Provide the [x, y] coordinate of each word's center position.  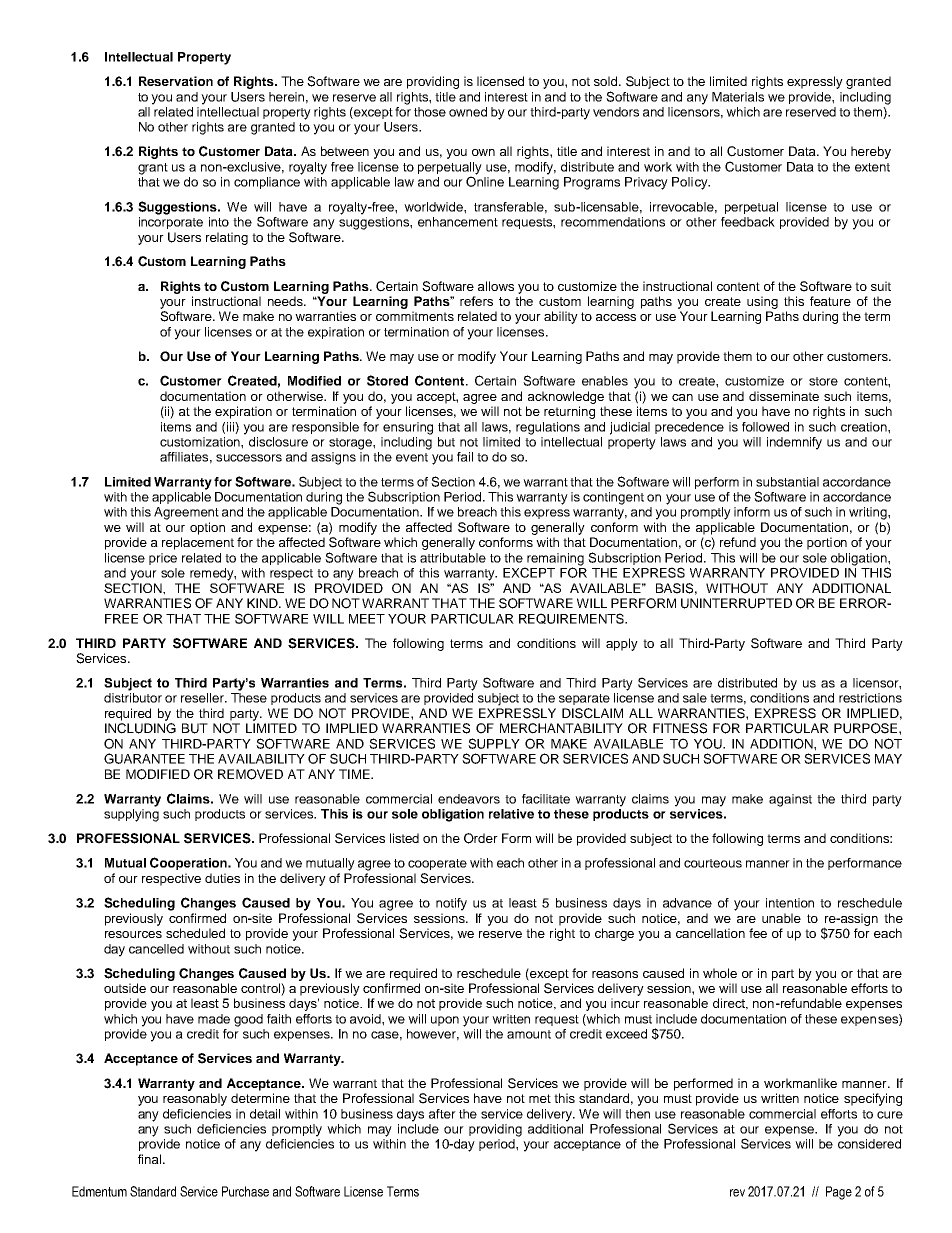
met [540, 1098]
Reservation [176, 81]
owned [468, 112]
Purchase [245, 1191]
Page [839, 1193]
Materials [738, 97]
